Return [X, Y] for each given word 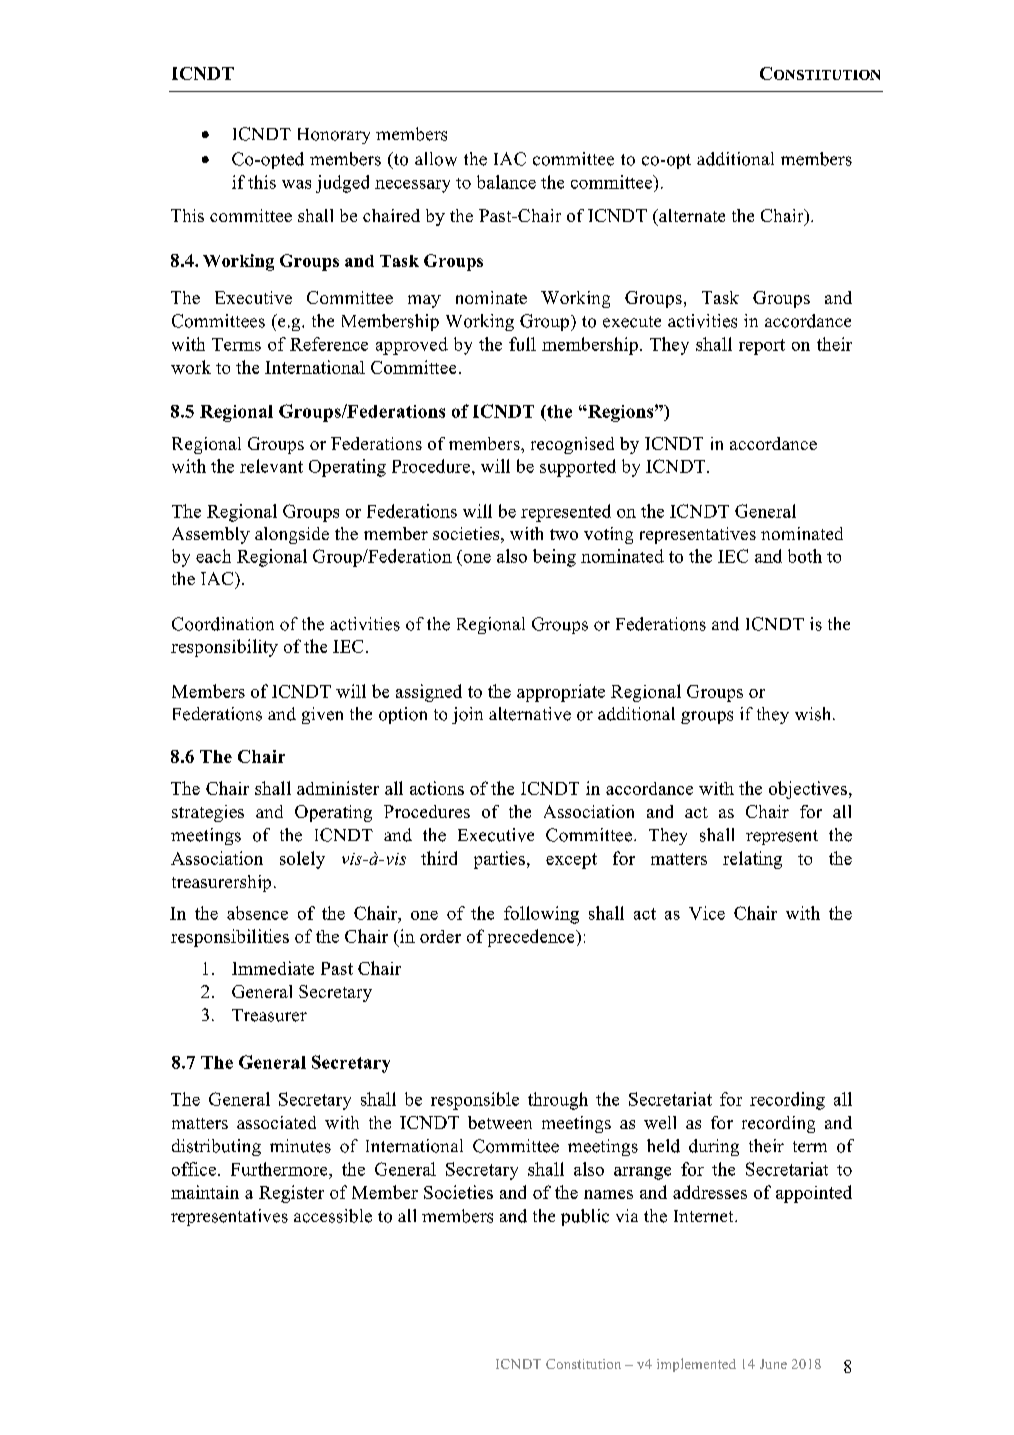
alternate [691, 215]
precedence [532, 938]
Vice [707, 913]
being [554, 558]
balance [506, 182]
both [805, 556]
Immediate [273, 968]
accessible [333, 1216]
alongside [292, 535]
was [296, 184]
